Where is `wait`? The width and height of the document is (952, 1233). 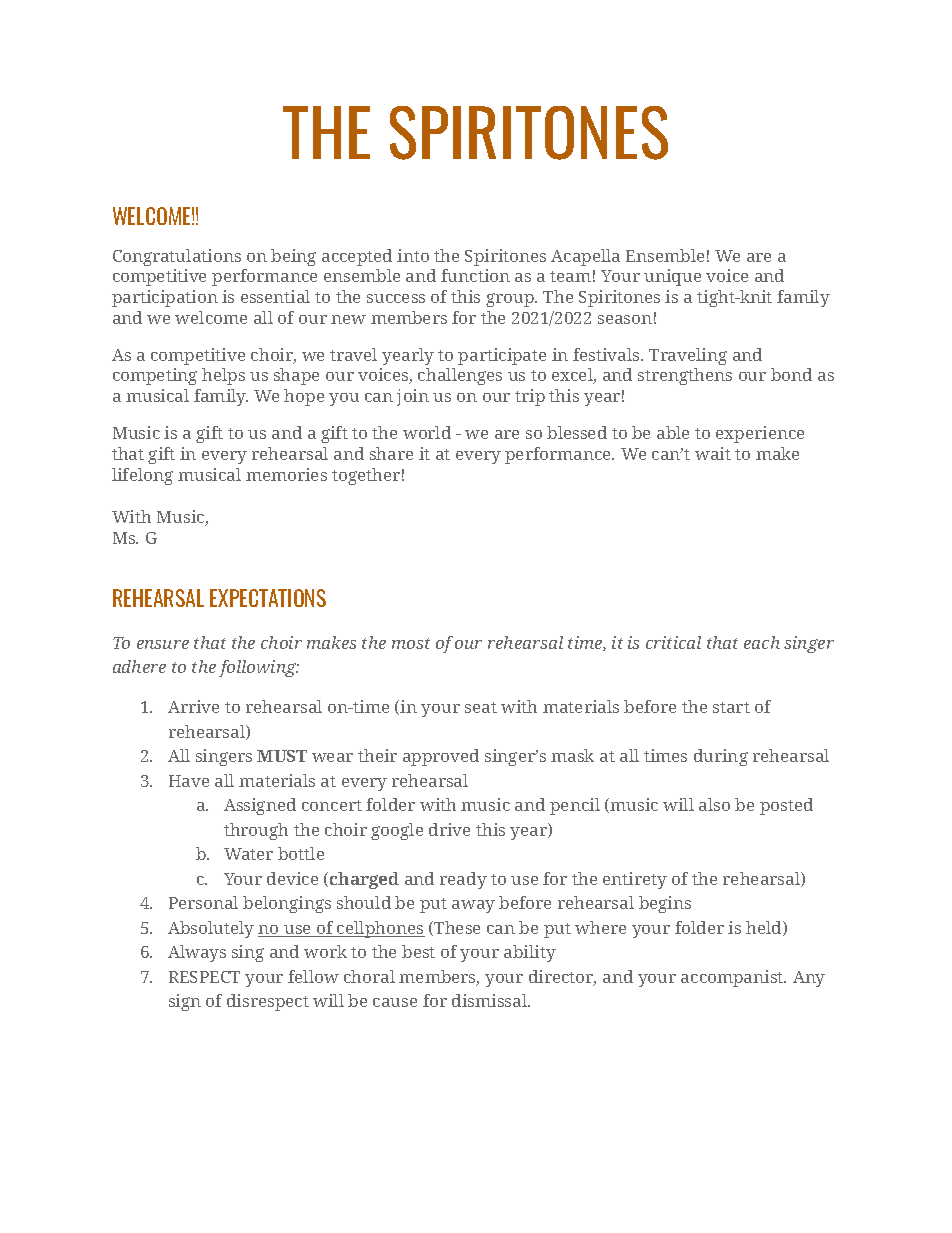 wait is located at coordinates (713, 453).
